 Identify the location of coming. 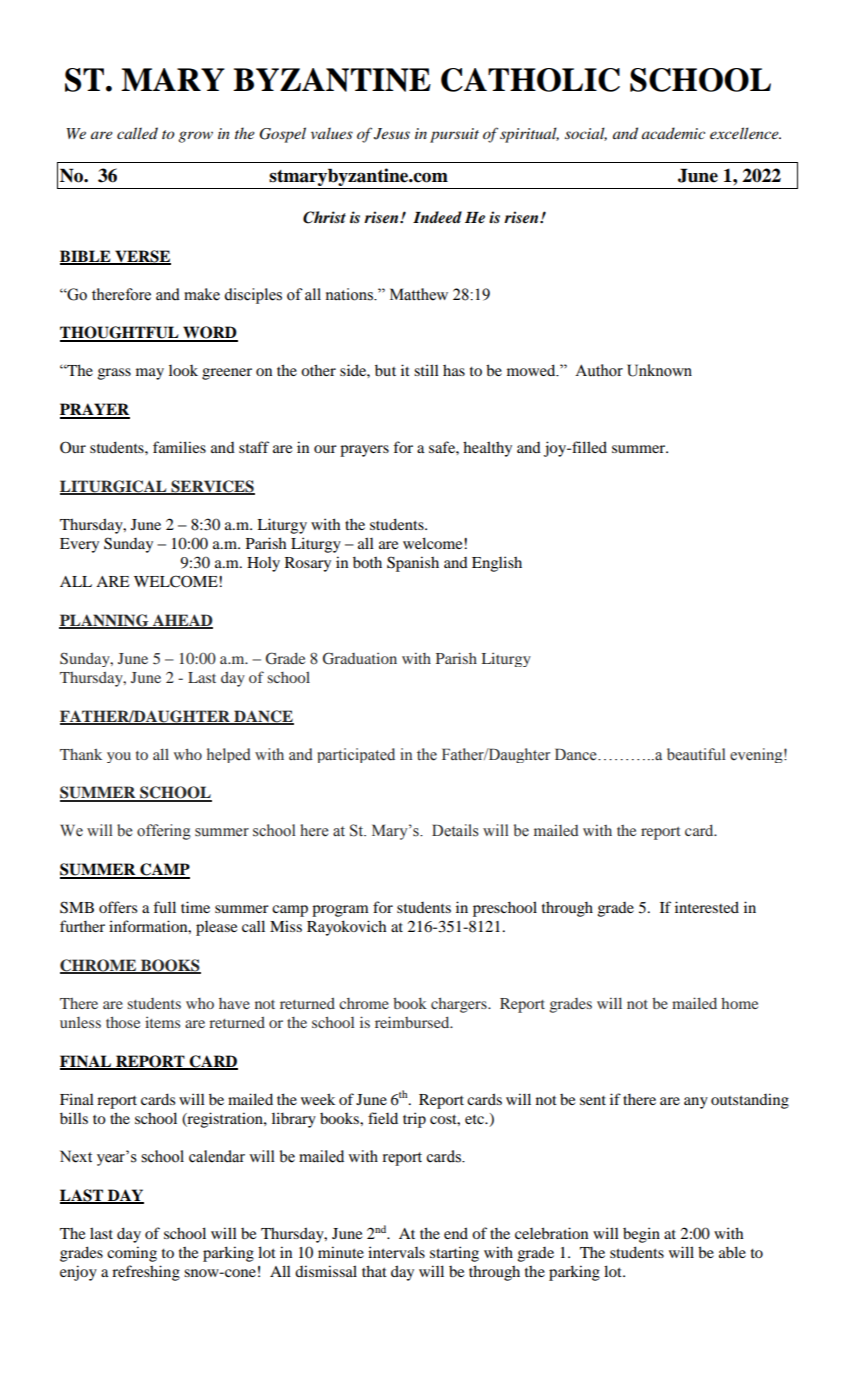
(132, 1254).
